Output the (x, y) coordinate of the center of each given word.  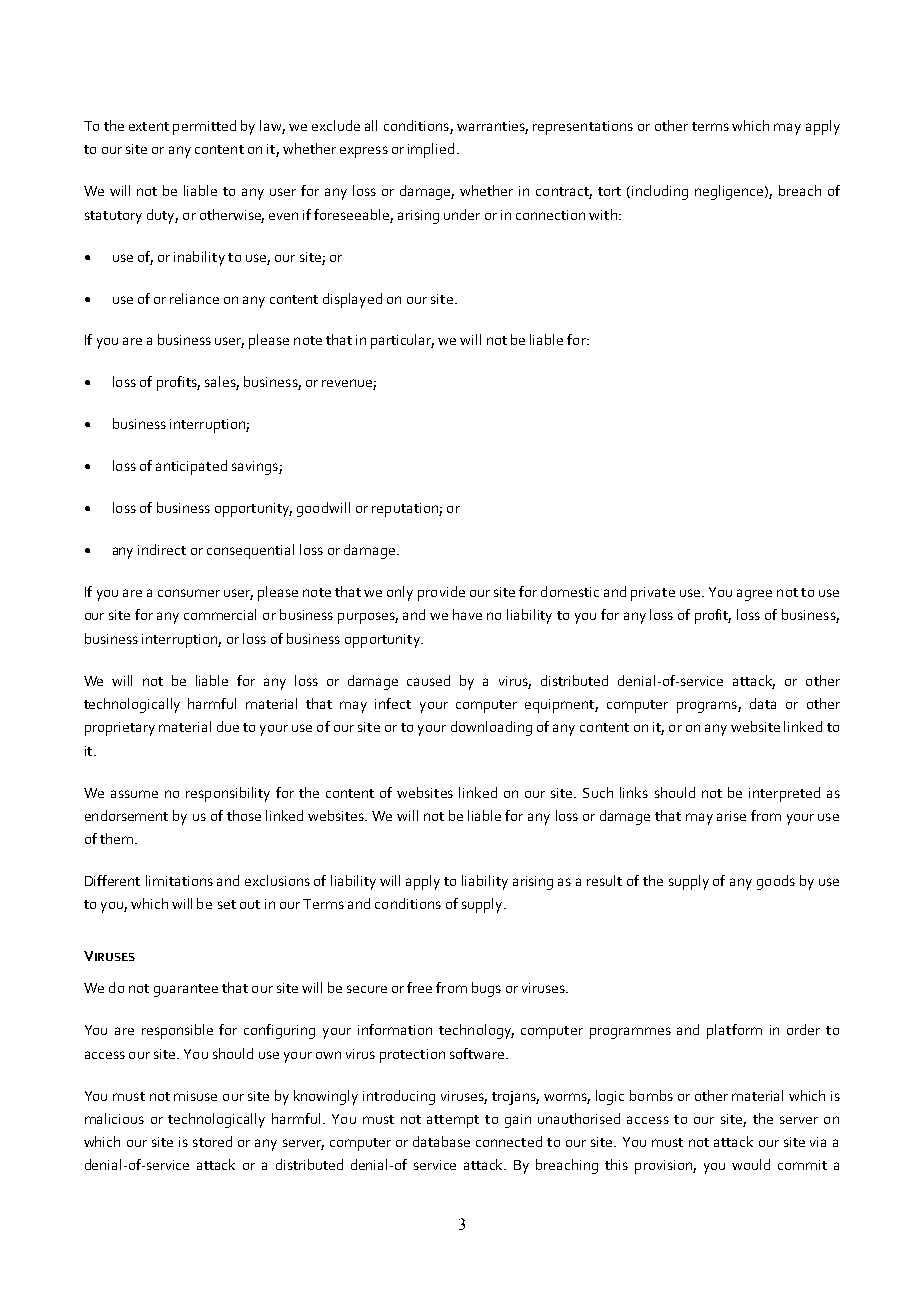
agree (754, 595)
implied (431, 150)
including (660, 192)
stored (212, 1141)
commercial (220, 614)
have (467, 614)
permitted (204, 127)
